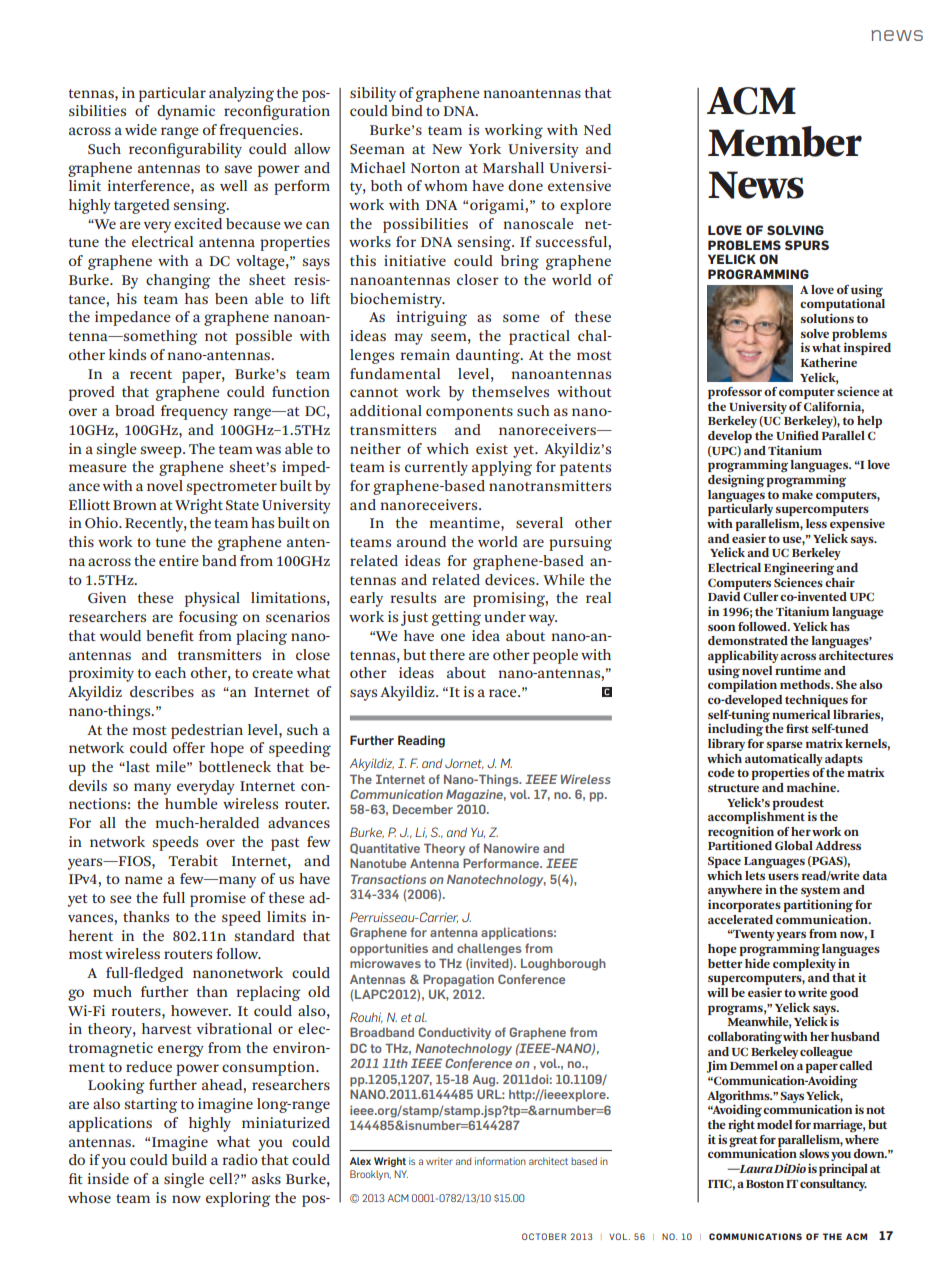 The width and height of the document is (952, 1275). What do you see at coordinates (799, 570) in the document?
I see `Engineering` at bounding box center [799, 570].
